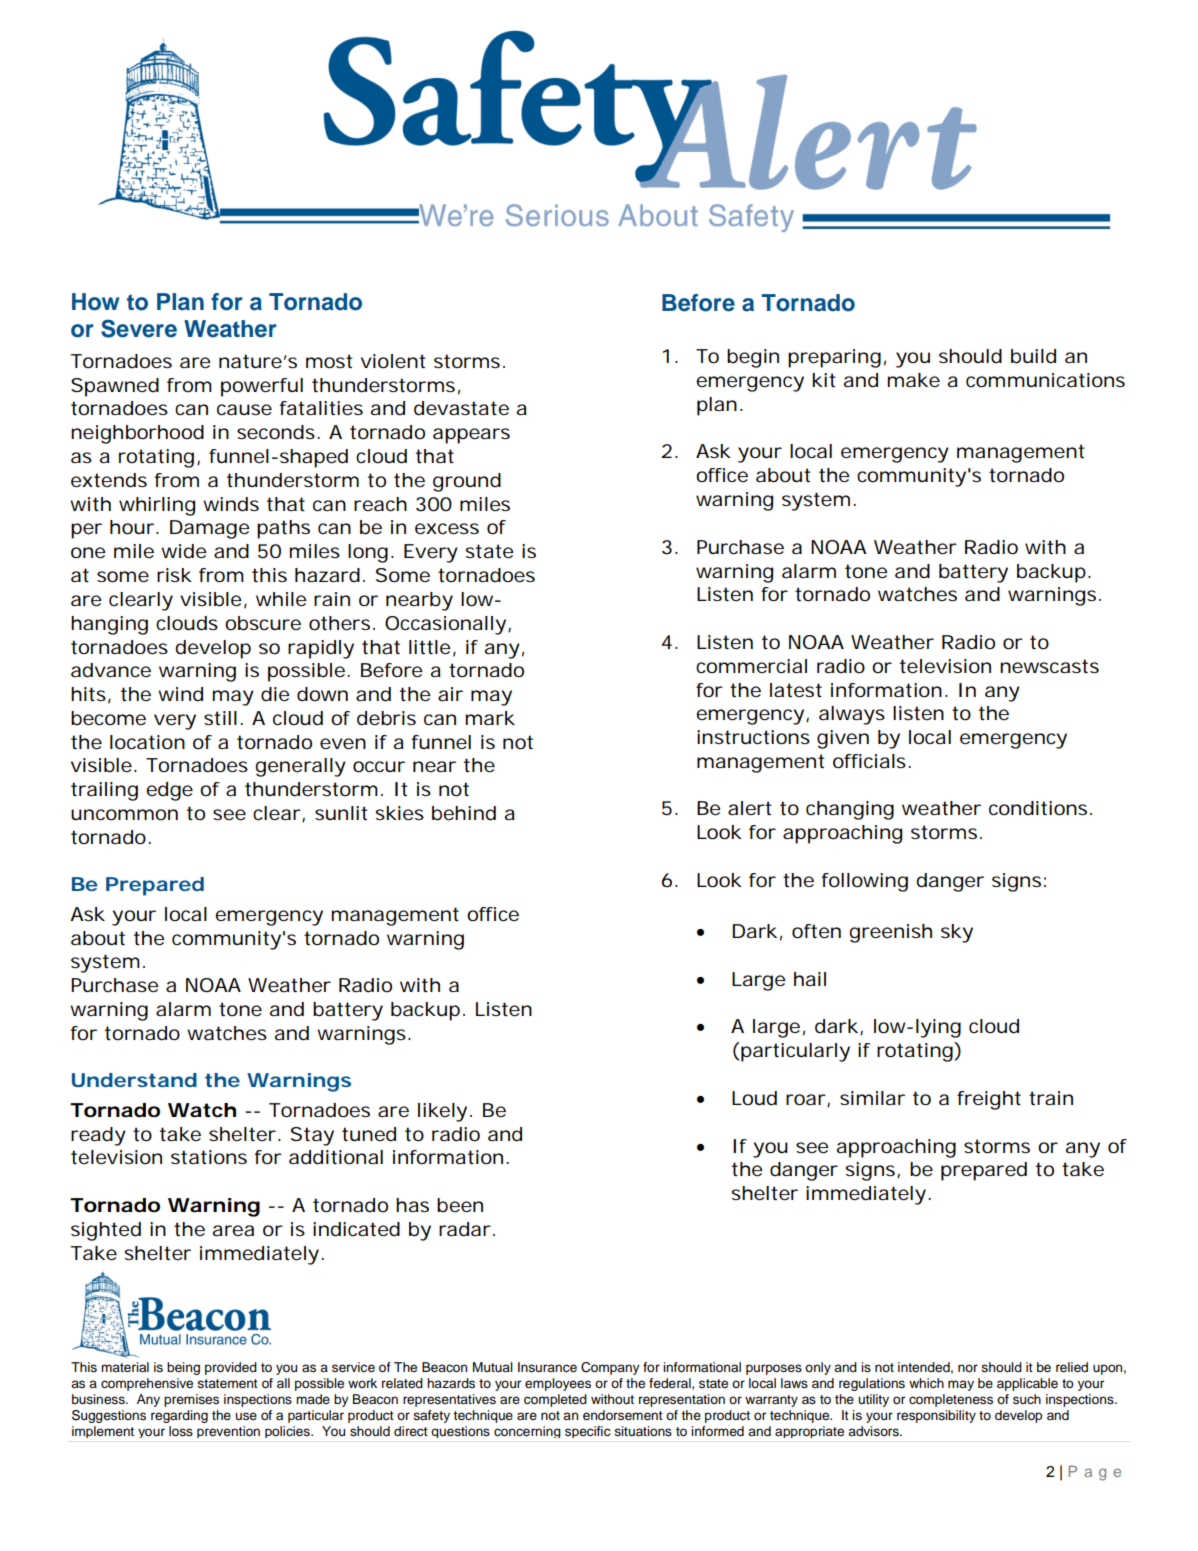 The image size is (1198, 1551). I want to click on violent, so click(393, 361).
